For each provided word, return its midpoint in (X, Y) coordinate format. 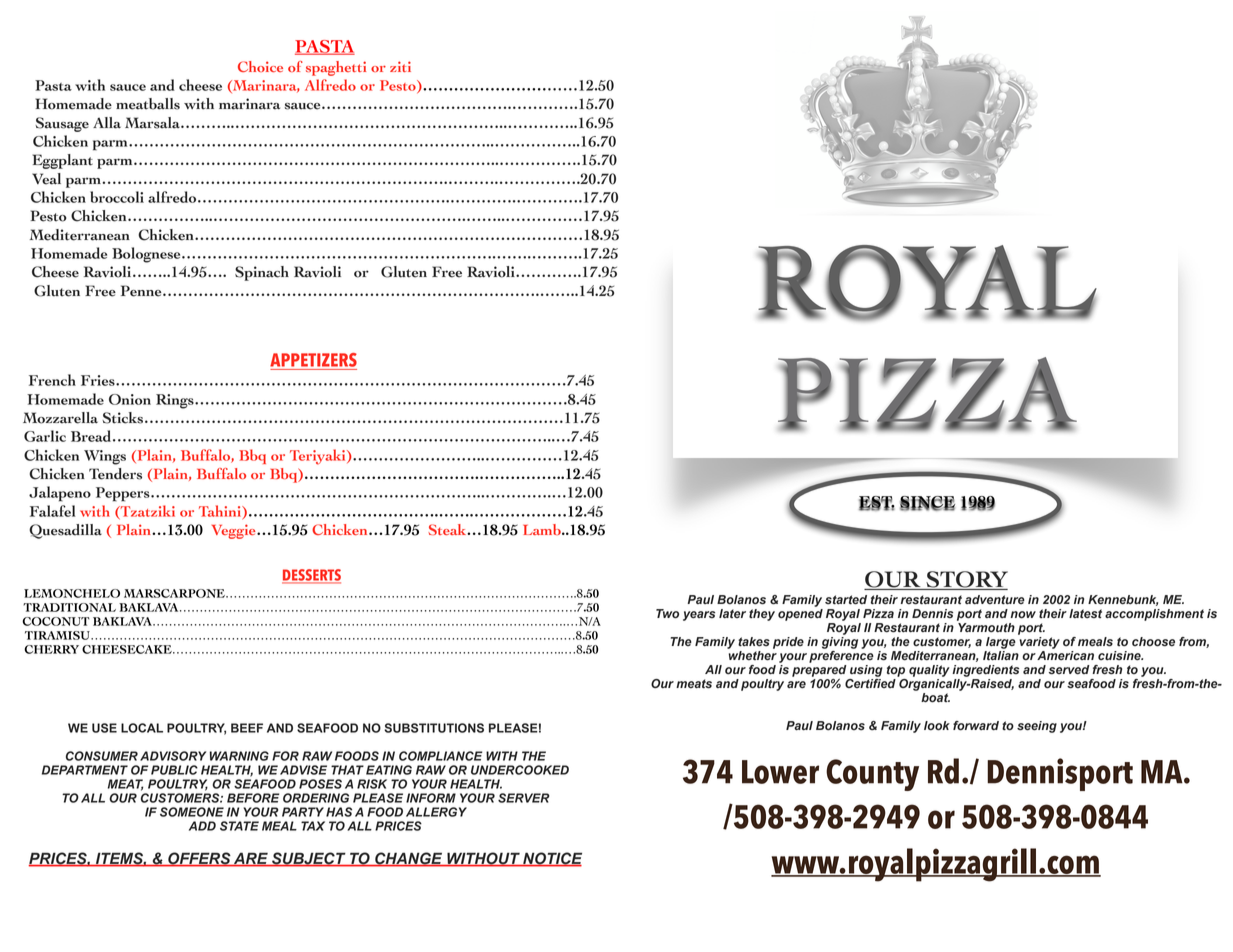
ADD (202, 826)
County (872, 775)
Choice (260, 66)
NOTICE (551, 859)
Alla (107, 123)
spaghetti (336, 68)
